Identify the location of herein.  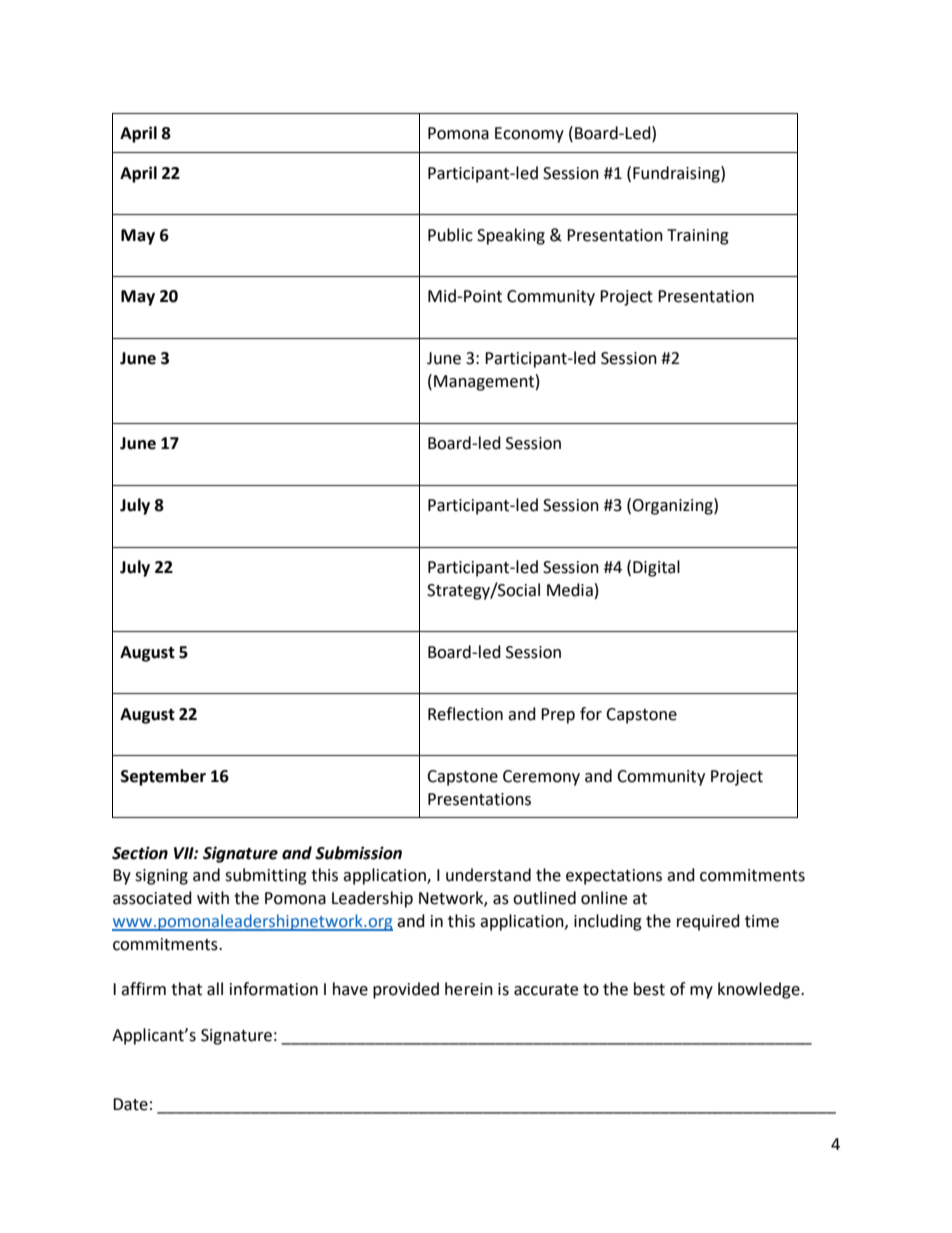
(469, 989).
